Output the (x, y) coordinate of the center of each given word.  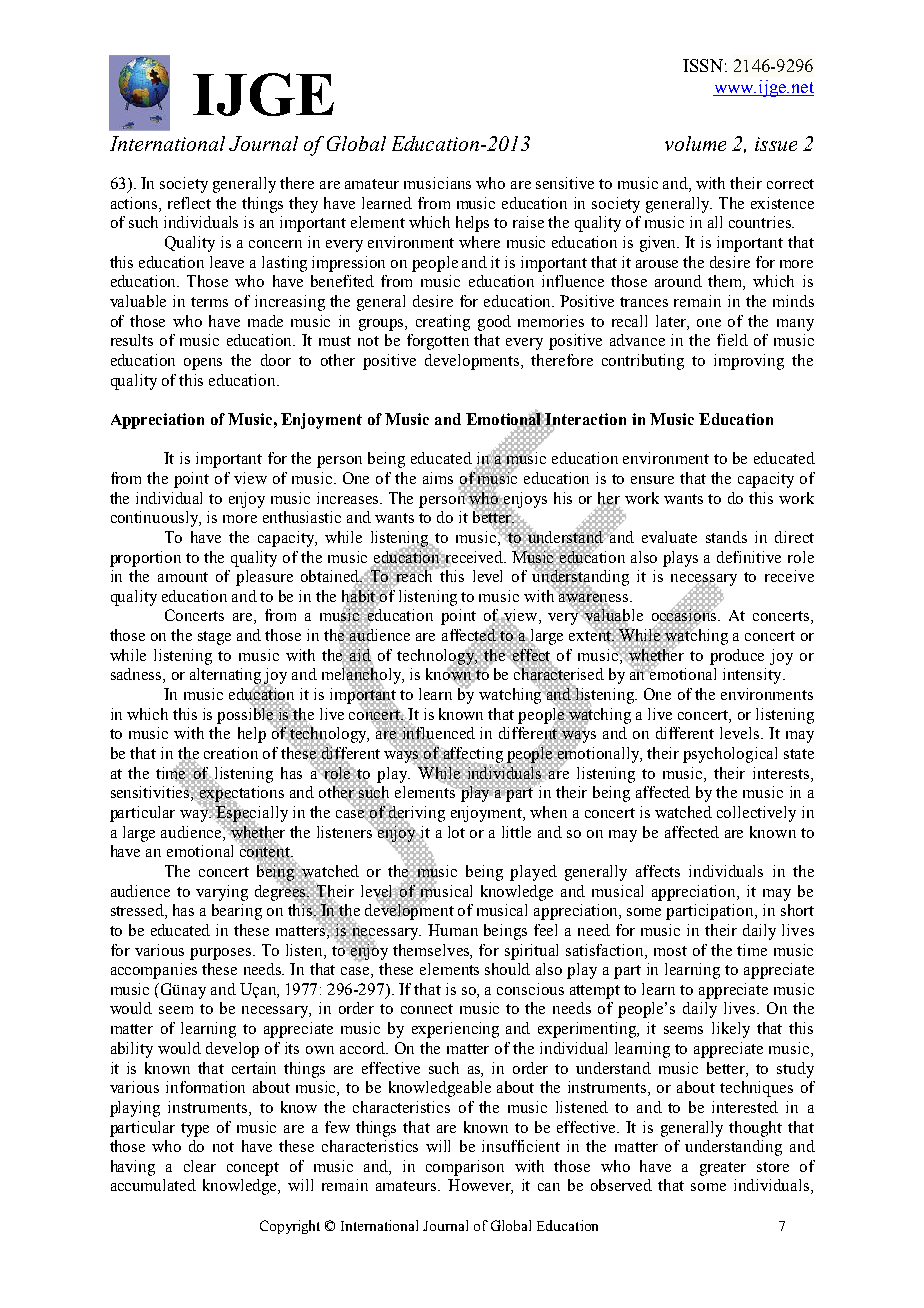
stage (214, 638)
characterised (559, 674)
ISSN (703, 65)
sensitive (565, 183)
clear (200, 1166)
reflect (189, 203)
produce (737, 657)
